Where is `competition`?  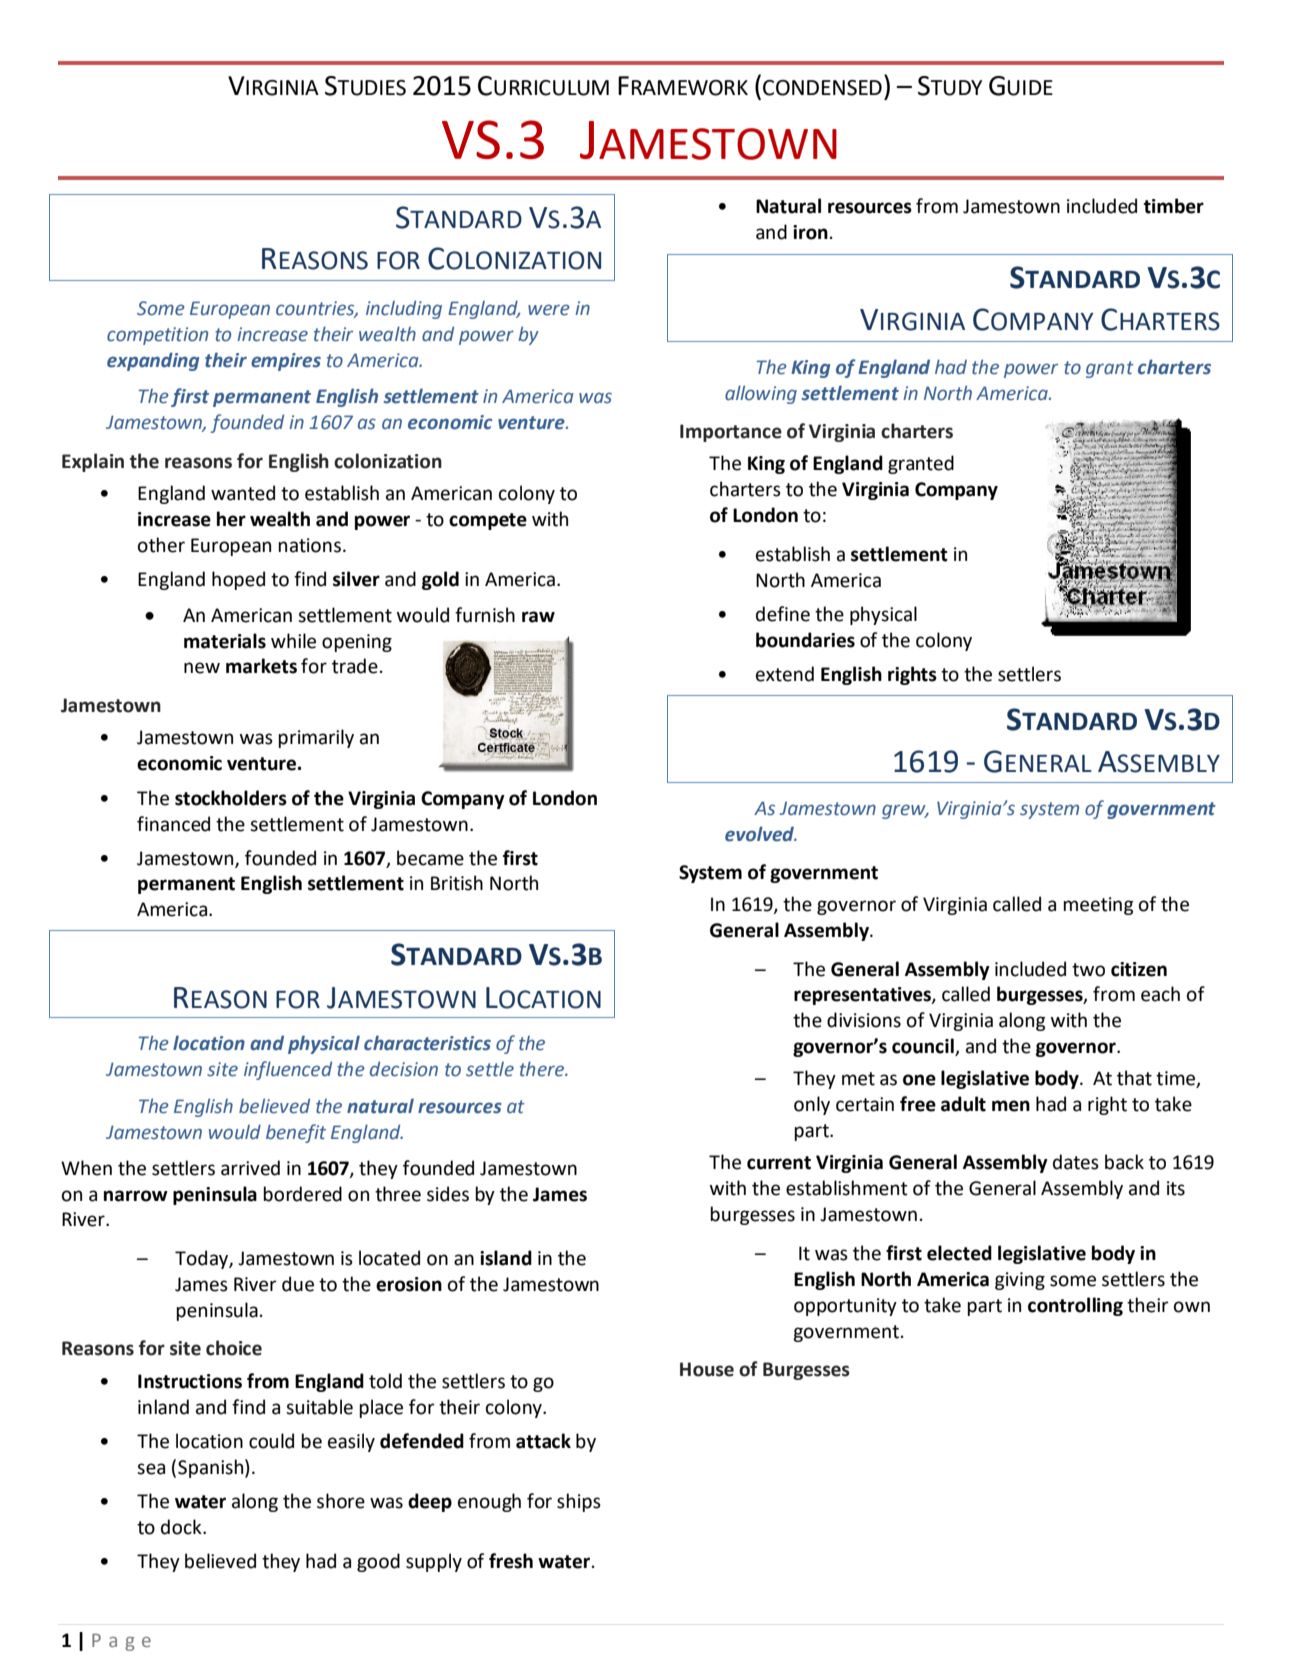 competition is located at coordinates (157, 336).
